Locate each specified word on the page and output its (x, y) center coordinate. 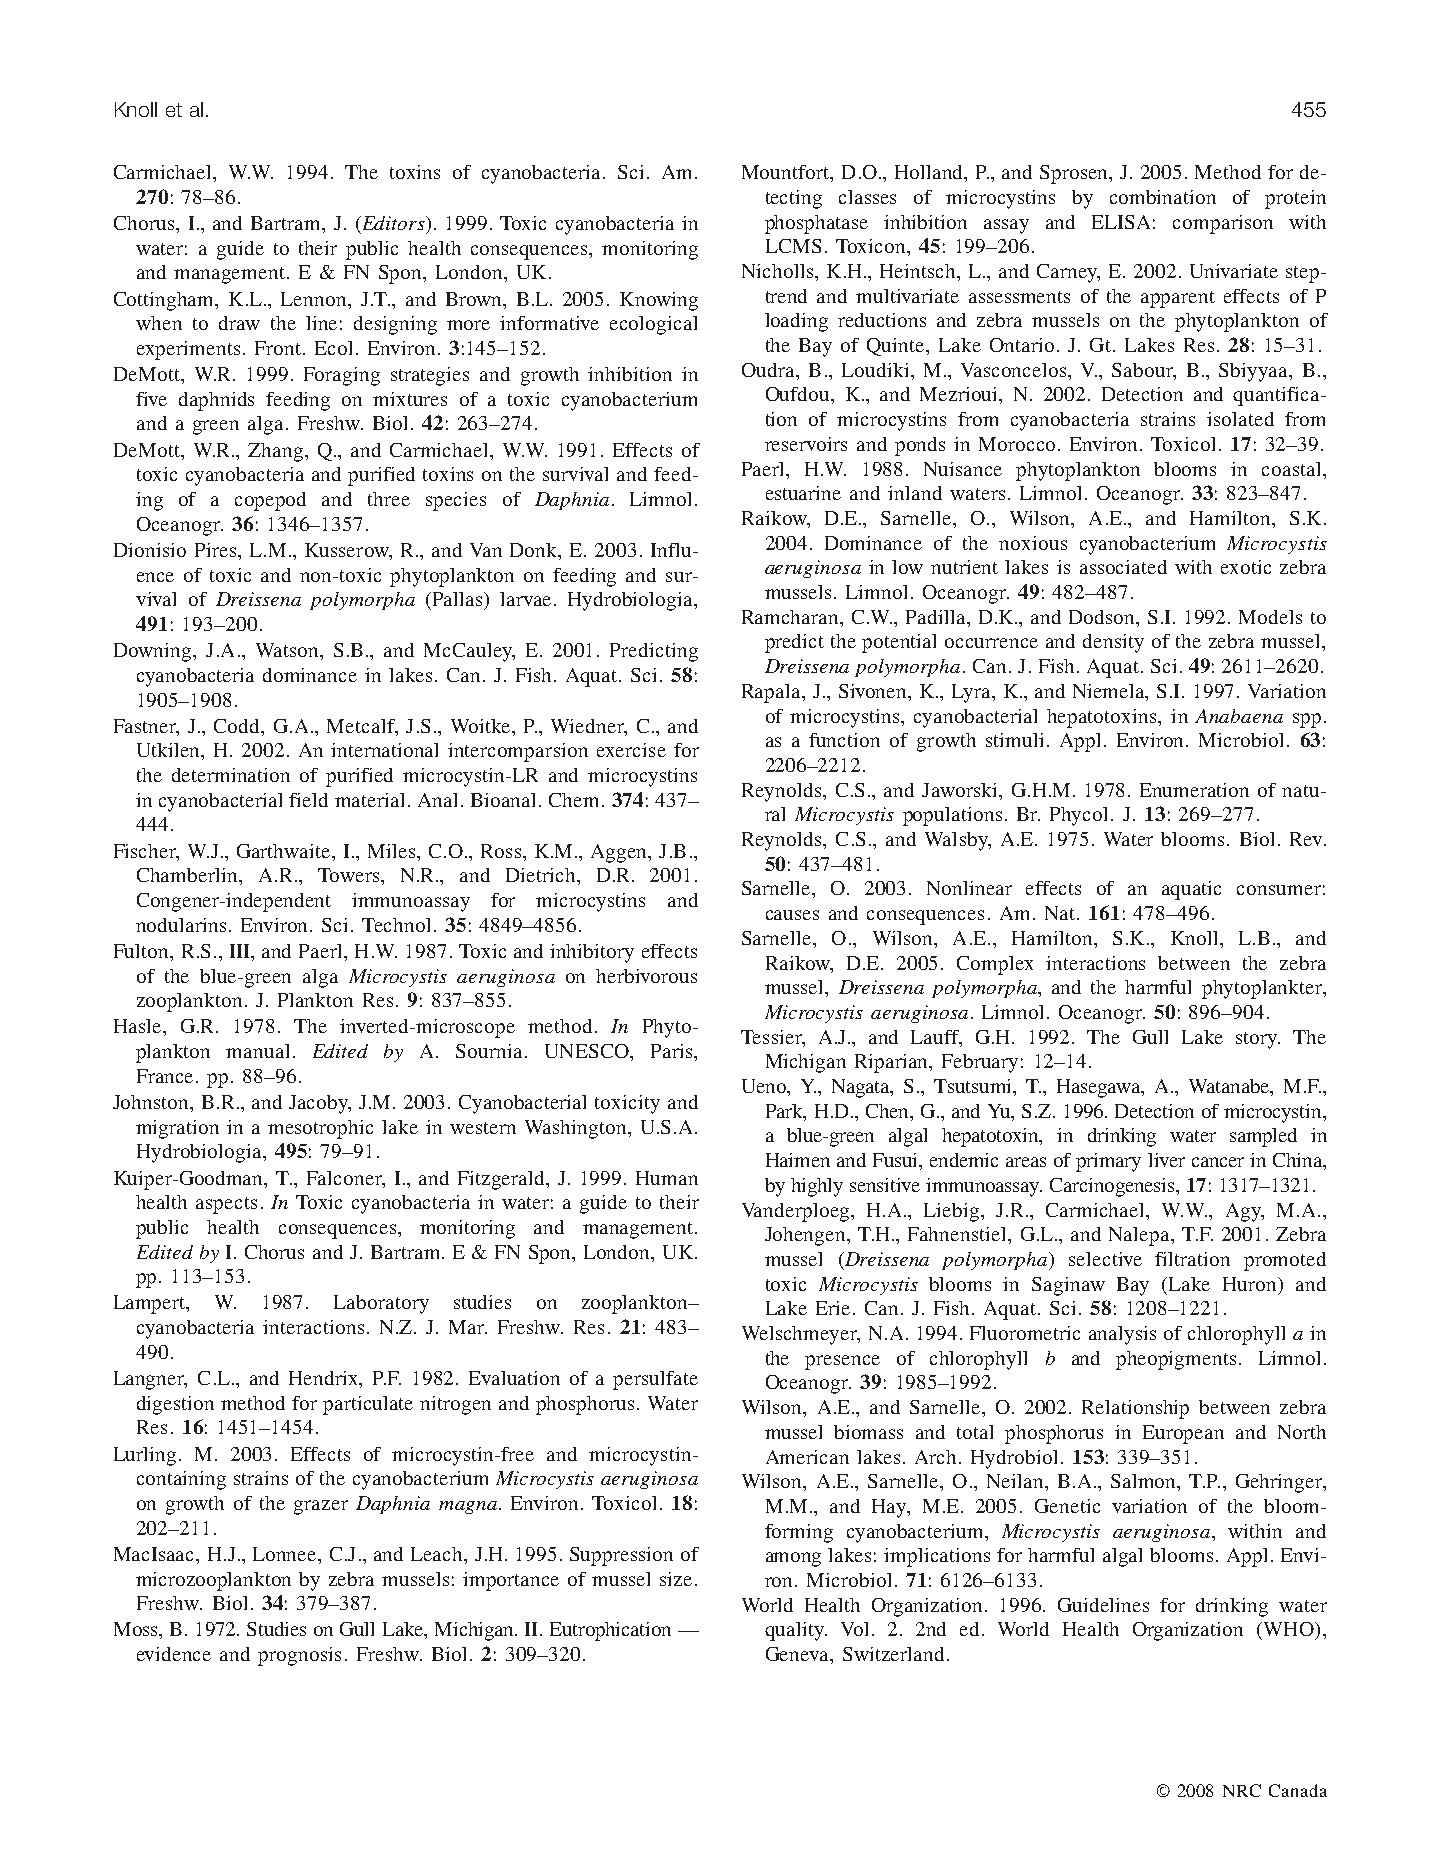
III (241, 951)
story (1258, 1040)
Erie (833, 1308)
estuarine (803, 493)
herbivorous (646, 976)
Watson (288, 650)
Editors (393, 224)
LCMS (793, 246)
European (1183, 1434)
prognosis (299, 1656)
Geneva (798, 1654)
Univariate (1234, 271)
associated (1123, 567)
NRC (1242, 1790)
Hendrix (325, 1379)
